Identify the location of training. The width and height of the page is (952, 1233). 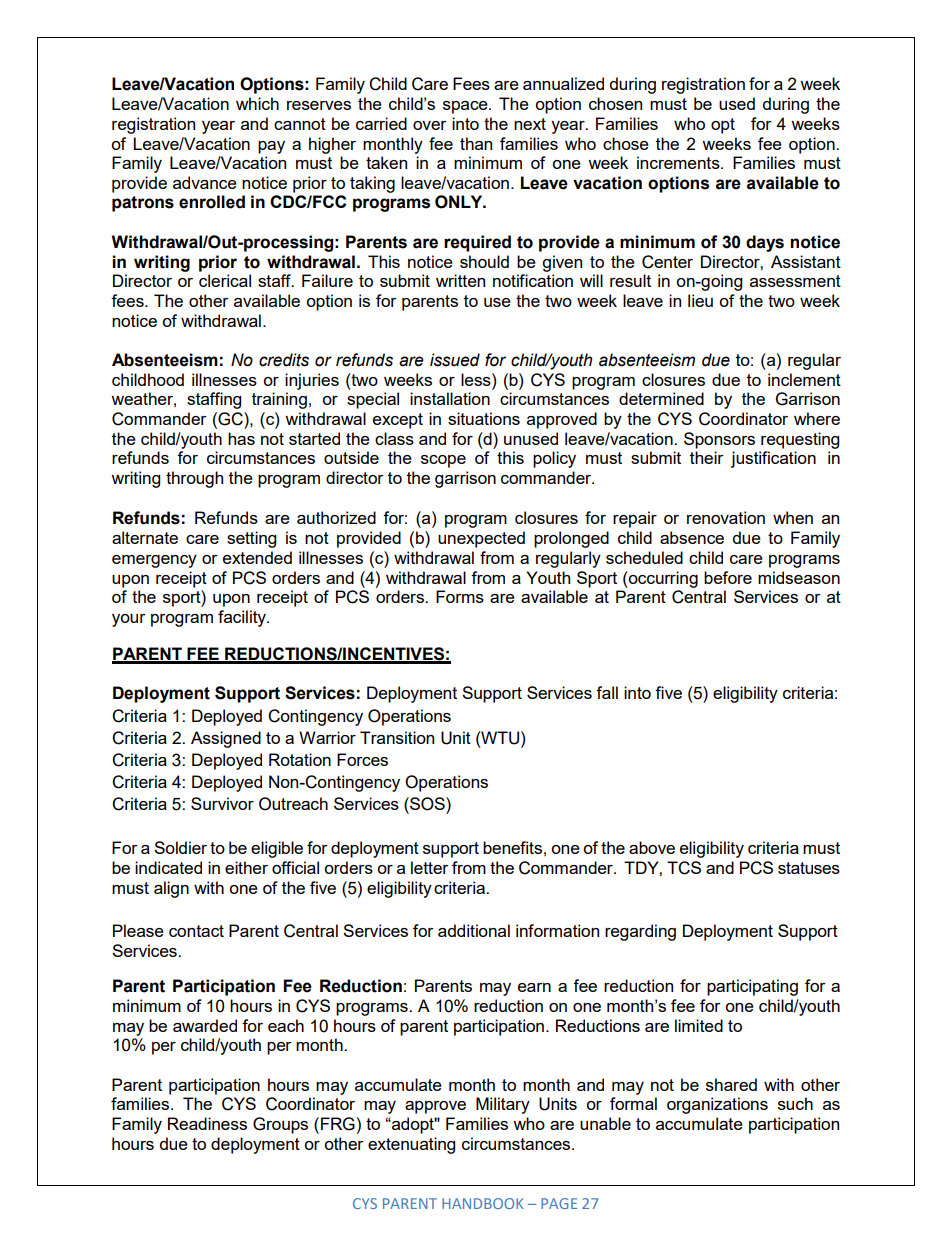
(279, 400).
